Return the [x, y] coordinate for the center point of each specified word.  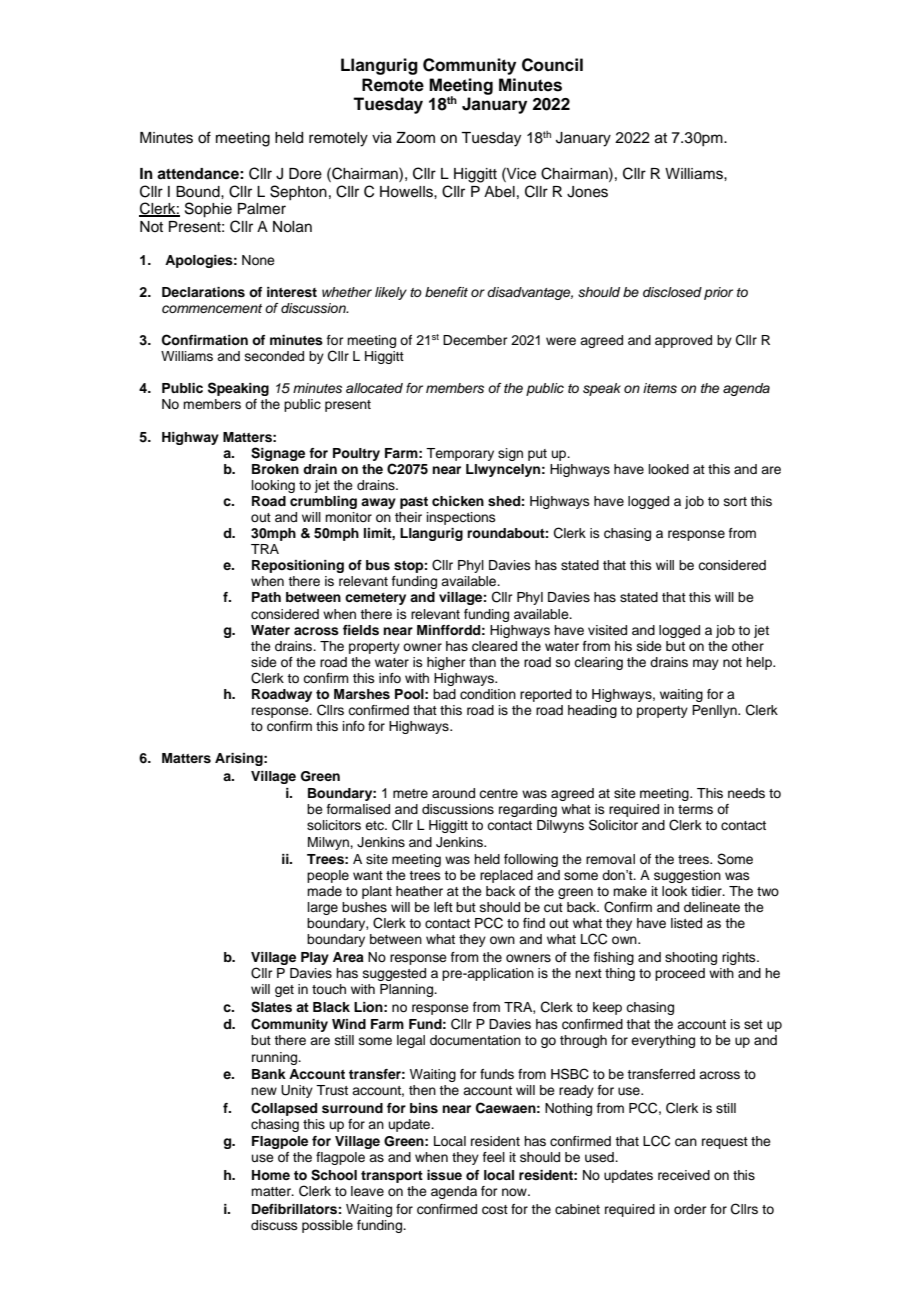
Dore [305, 174]
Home [271, 1175]
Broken [275, 469]
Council [552, 65]
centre [498, 793]
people [328, 876]
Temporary [460, 454]
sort [735, 501]
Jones [587, 192]
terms [695, 809]
